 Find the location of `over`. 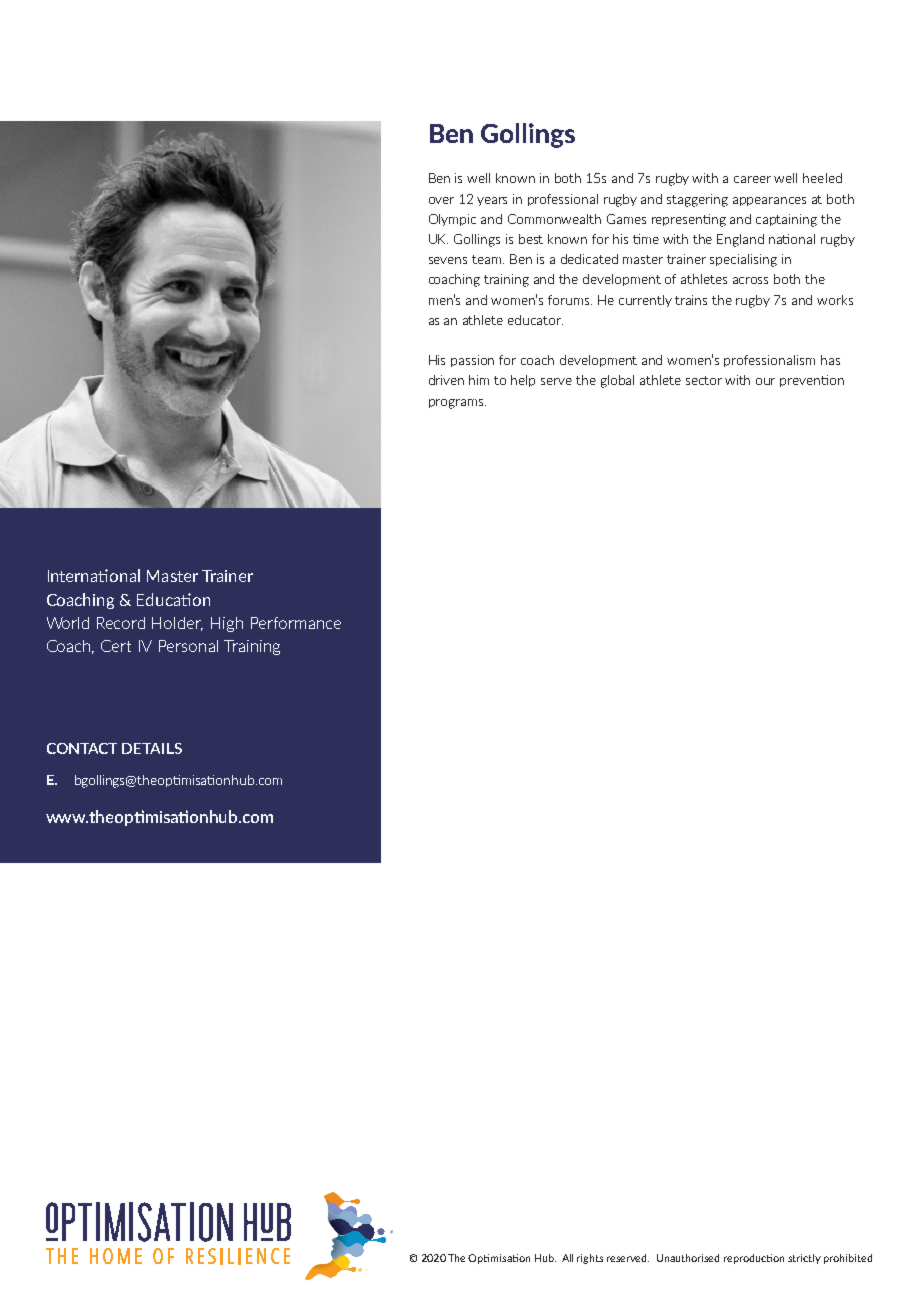

over is located at coordinates (441, 200).
